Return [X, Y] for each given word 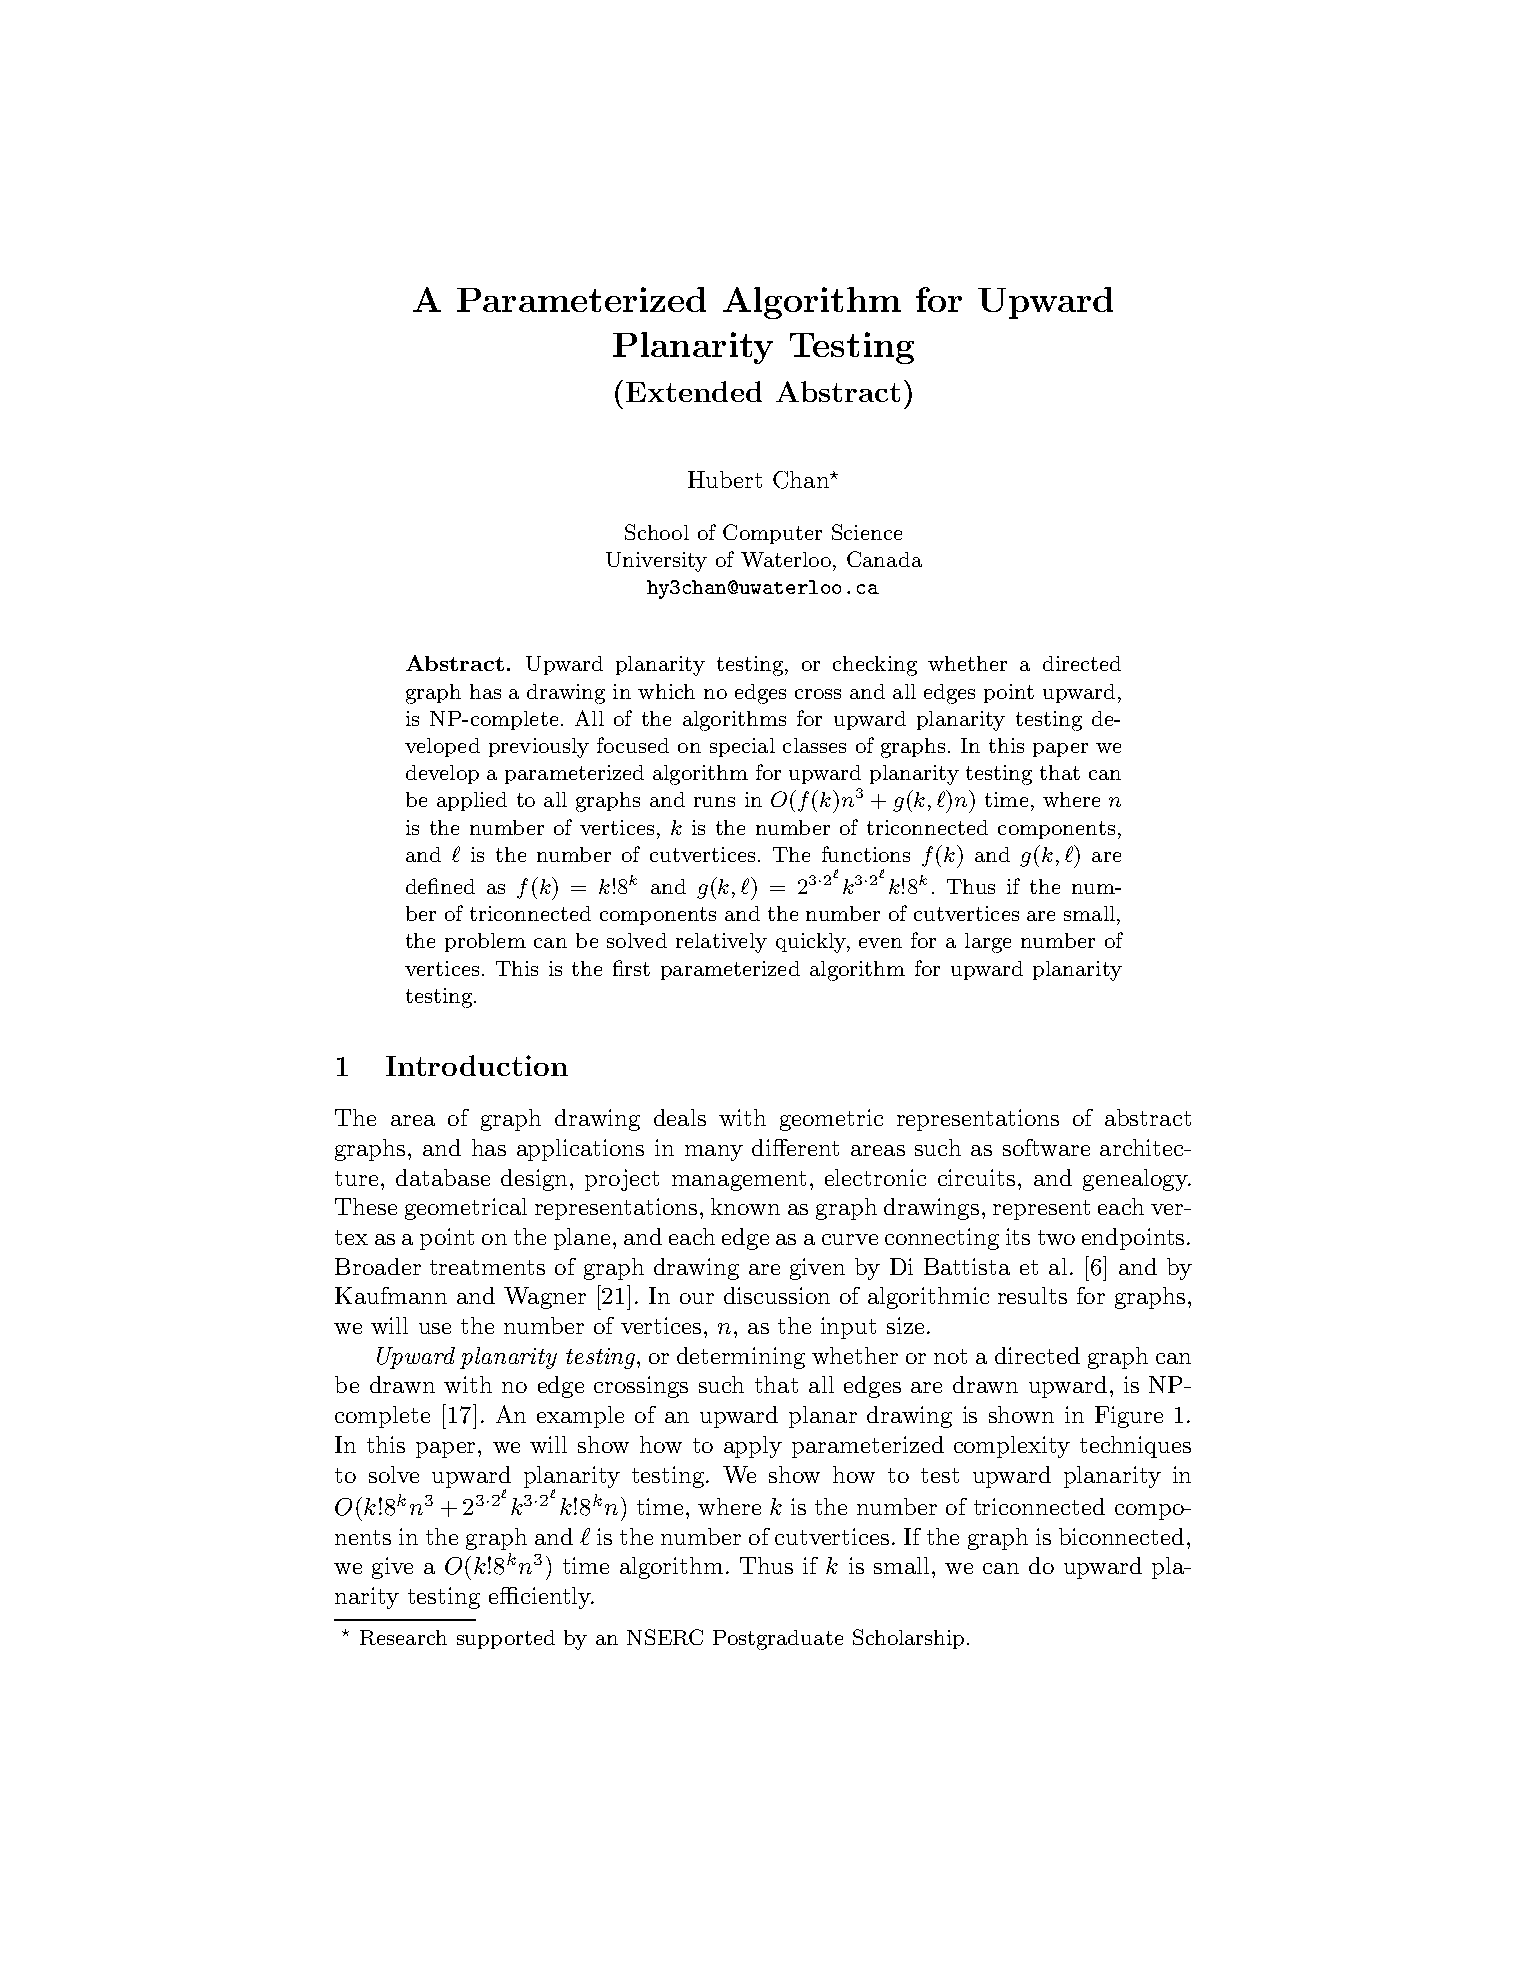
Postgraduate [778, 1640]
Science [867, 532]
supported [506, 1639]
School [657, 532]
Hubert [725, 479]
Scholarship [908, 1639]
